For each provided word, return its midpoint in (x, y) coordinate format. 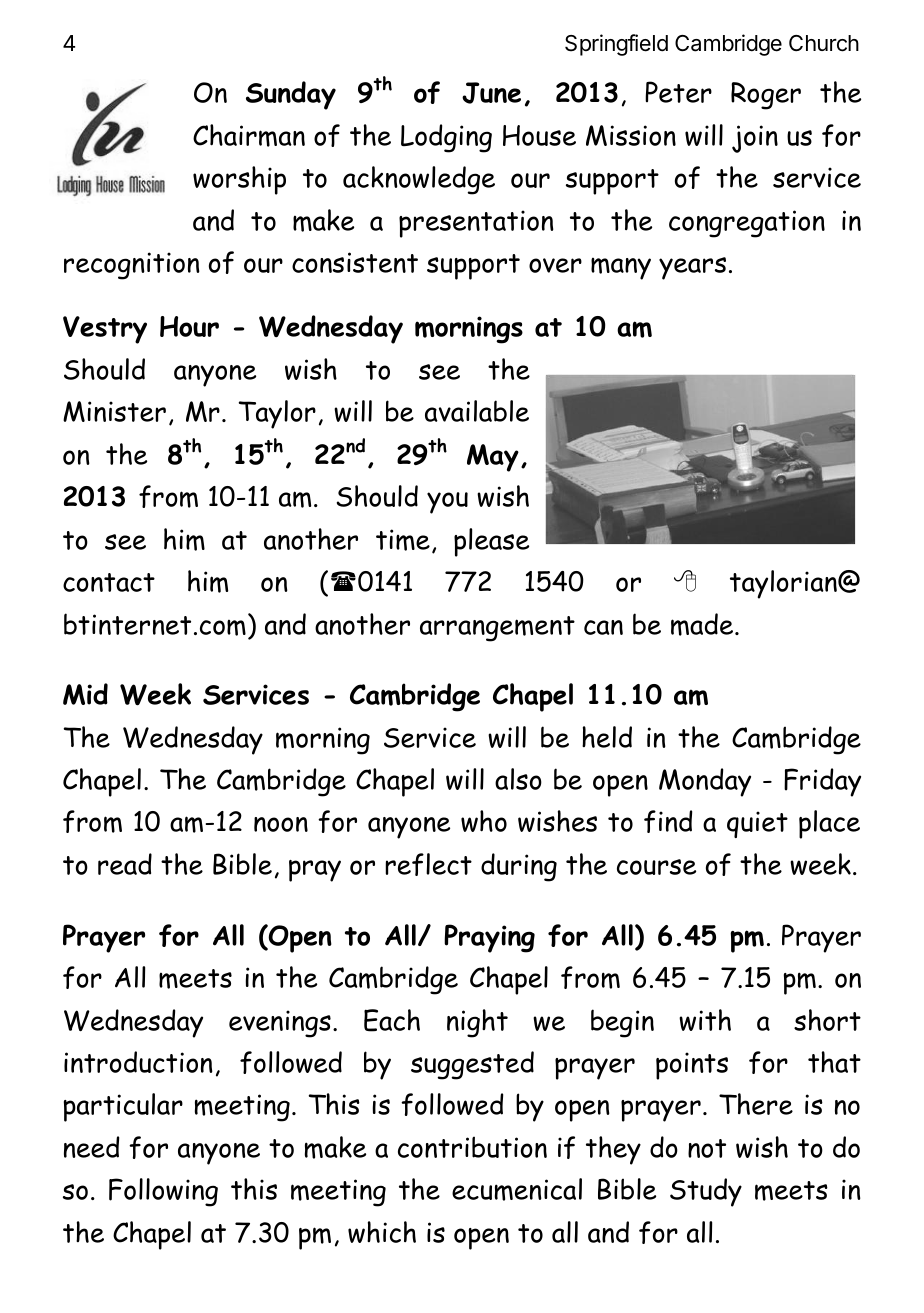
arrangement (497, 629)
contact (109, 582)
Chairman (249, 135)
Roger (766, 96)
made (703, 624)
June (491, 93)
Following (163, 1192)
